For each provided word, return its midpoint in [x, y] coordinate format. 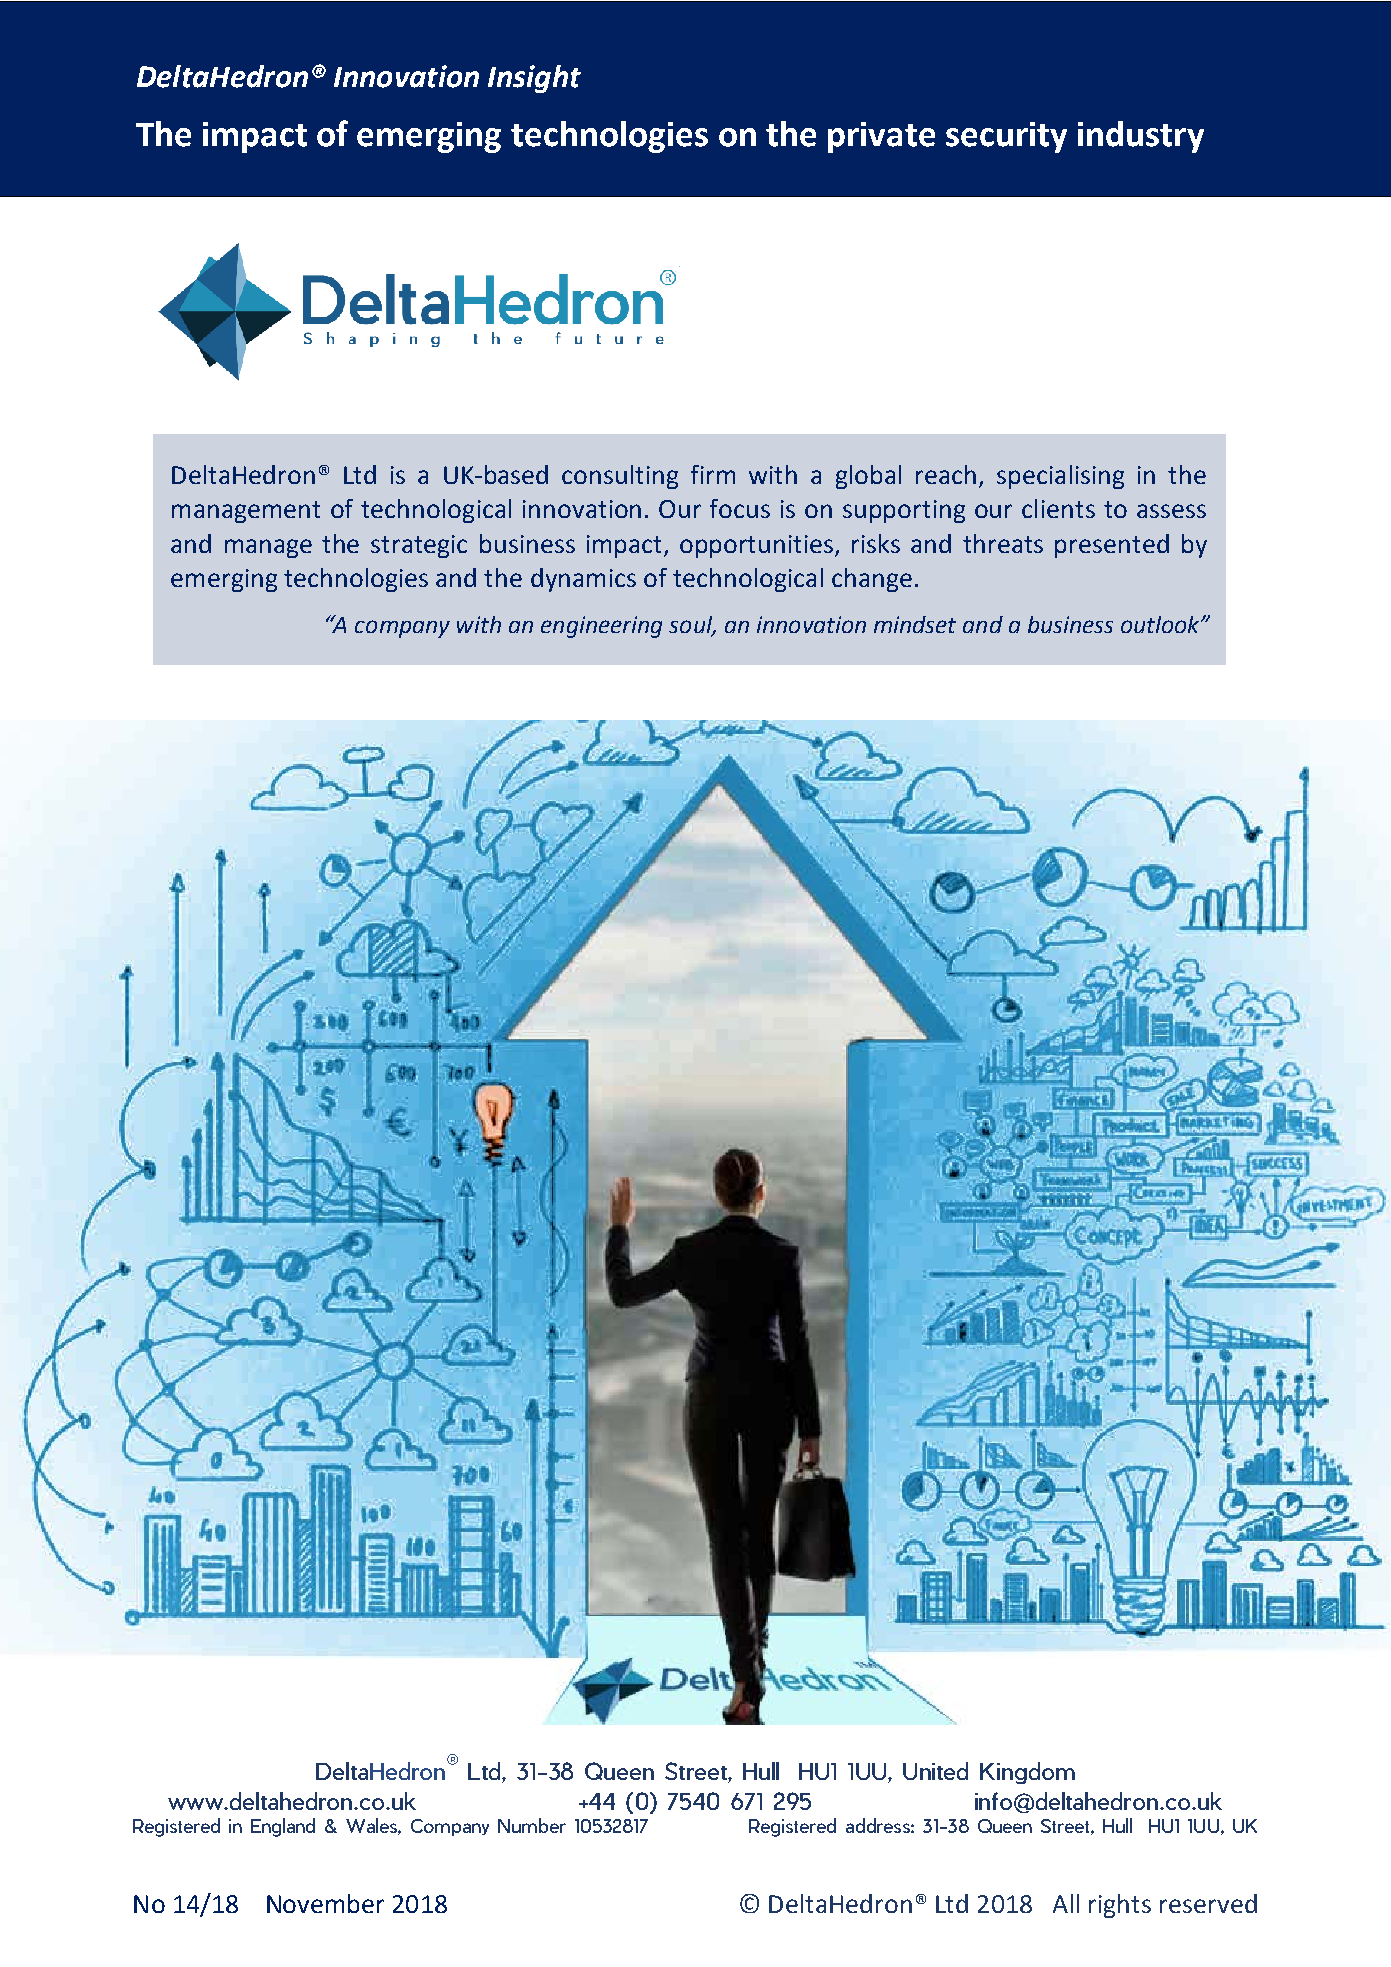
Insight [534, 79]
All [1066, 1903]
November [325, 1903]
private [881, 137]
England [283, 1827]
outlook [1161, 624]
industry [1141, 137]
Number [532, 1825]
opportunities [758, 546]
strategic [419, 546]
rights [1120, 1906]
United [935, 1771]
